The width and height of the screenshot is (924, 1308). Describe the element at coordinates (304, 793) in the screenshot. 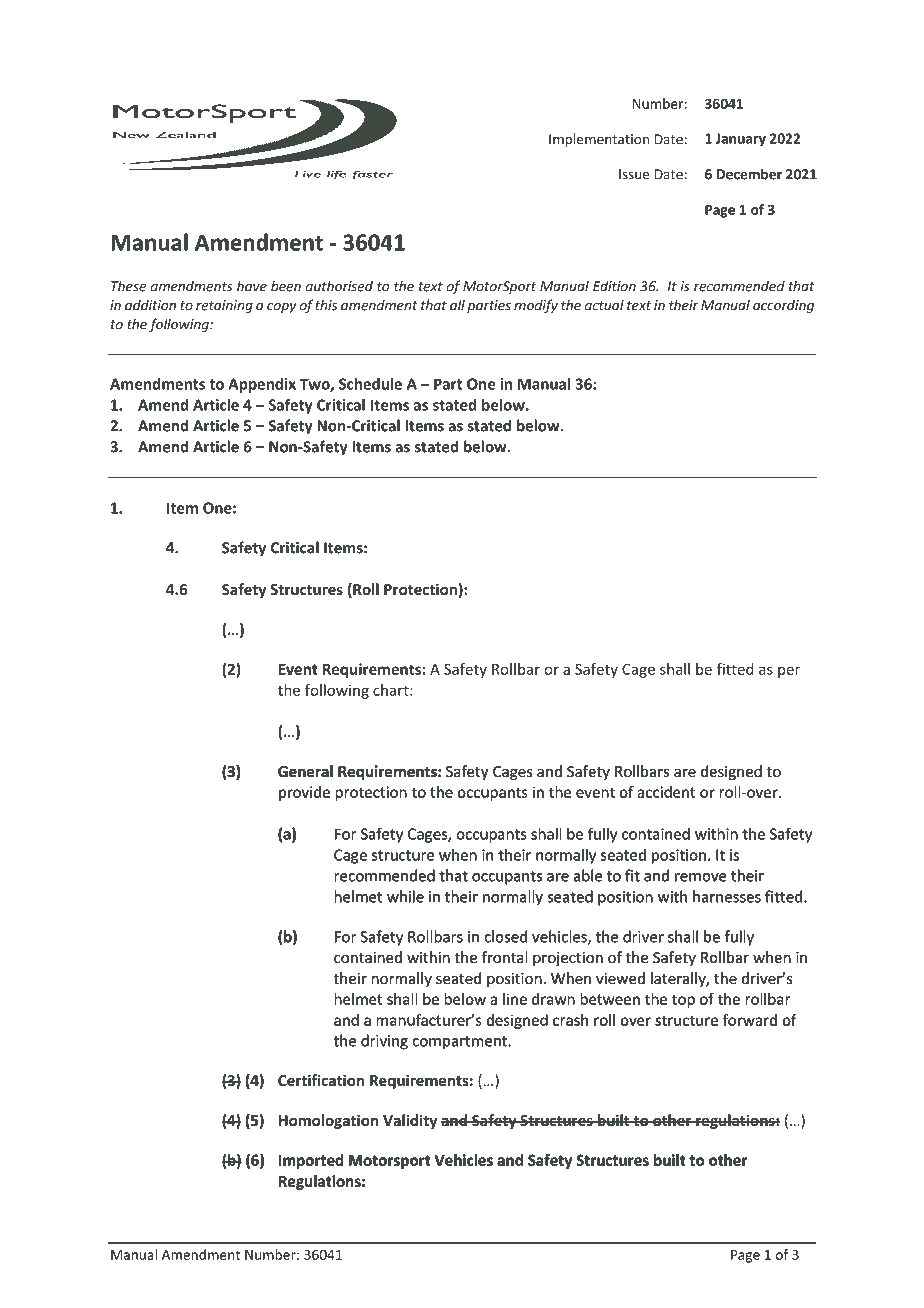

I see `provide` at that location.
